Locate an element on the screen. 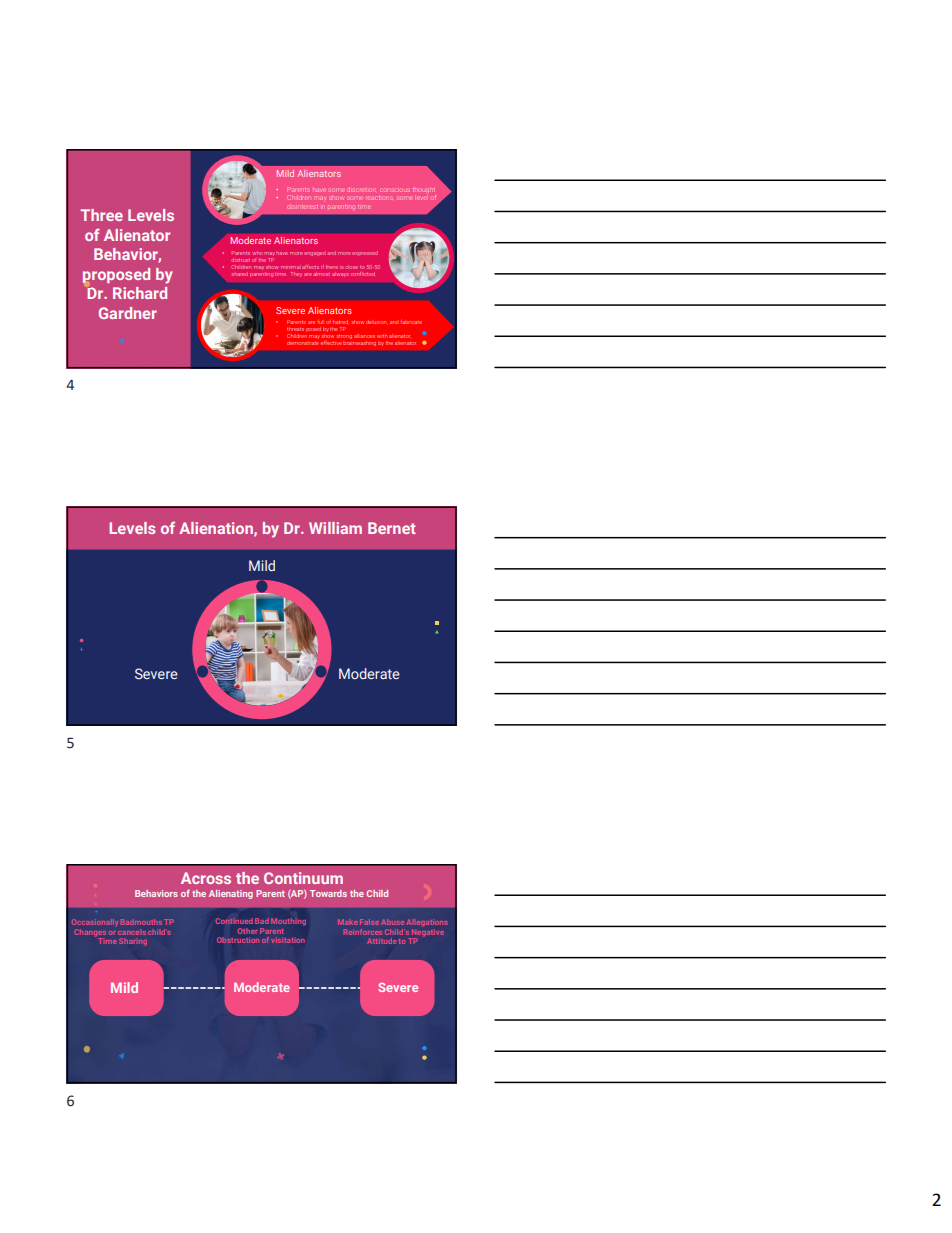 Image resolution: width=952 pixels, height=1233 pixels. effective is located at coordinates (331, 343).
